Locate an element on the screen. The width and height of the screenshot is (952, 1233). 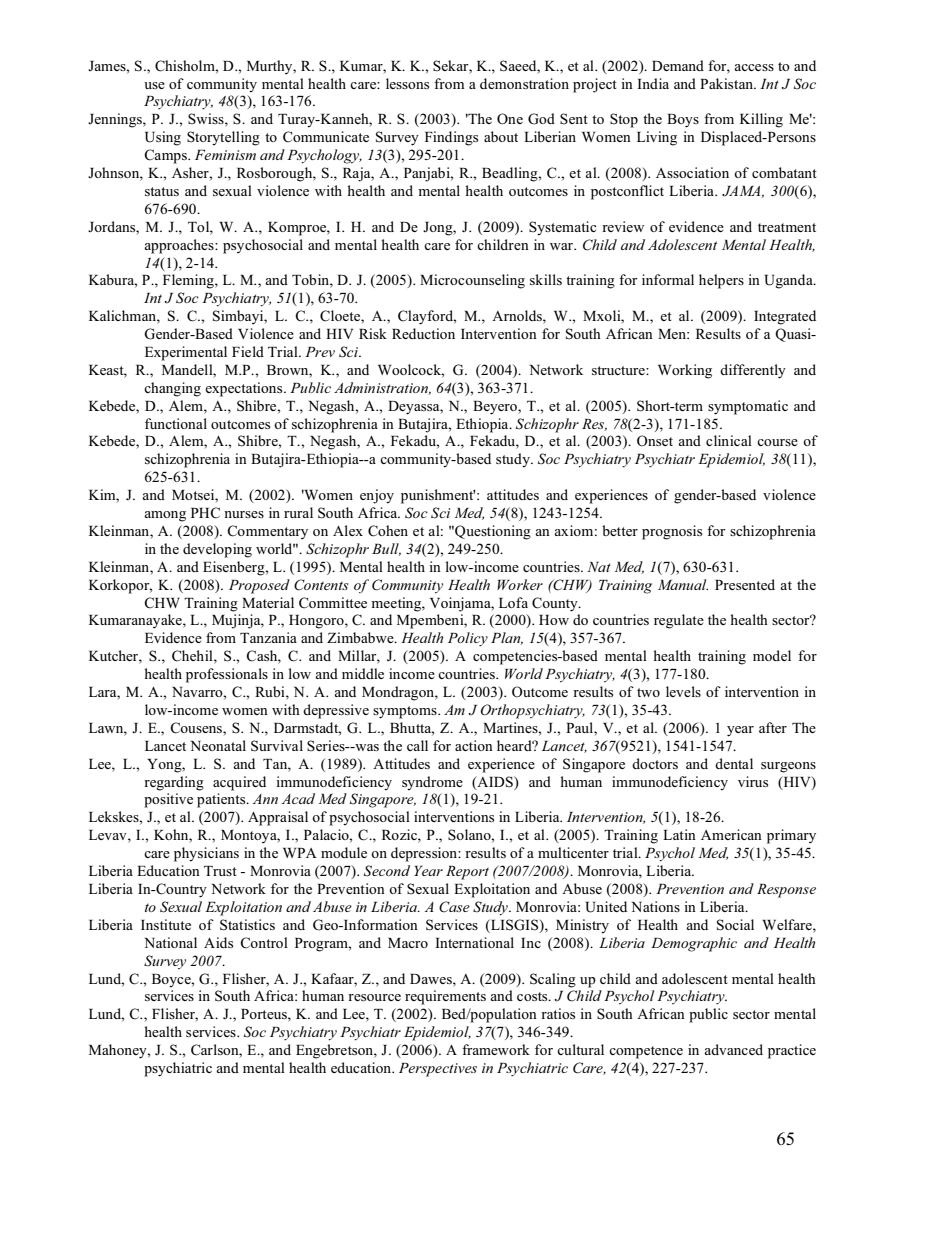
developing is located at coordinates (217, 550).
